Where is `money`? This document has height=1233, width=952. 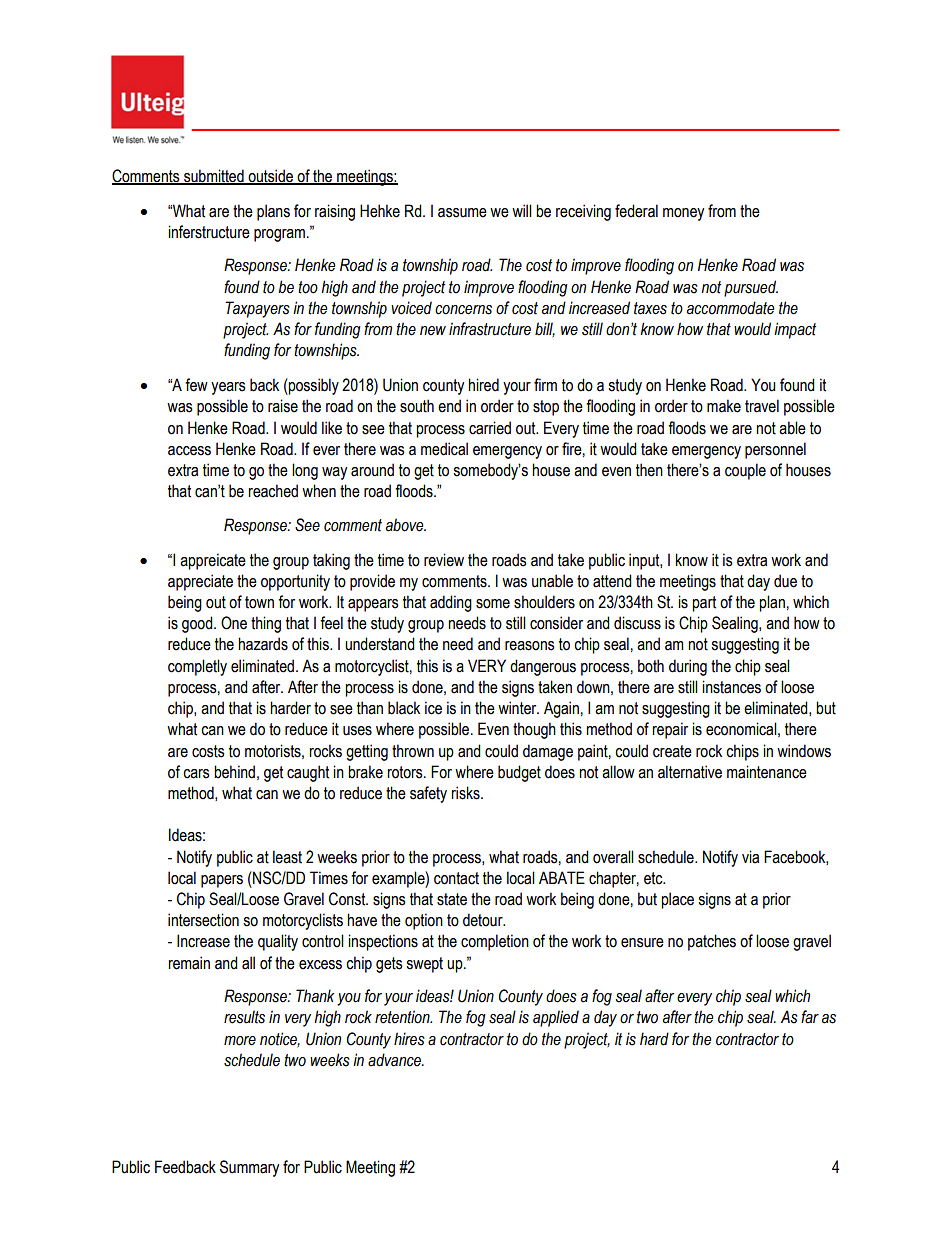 money is located at coordinates (683, 214).
